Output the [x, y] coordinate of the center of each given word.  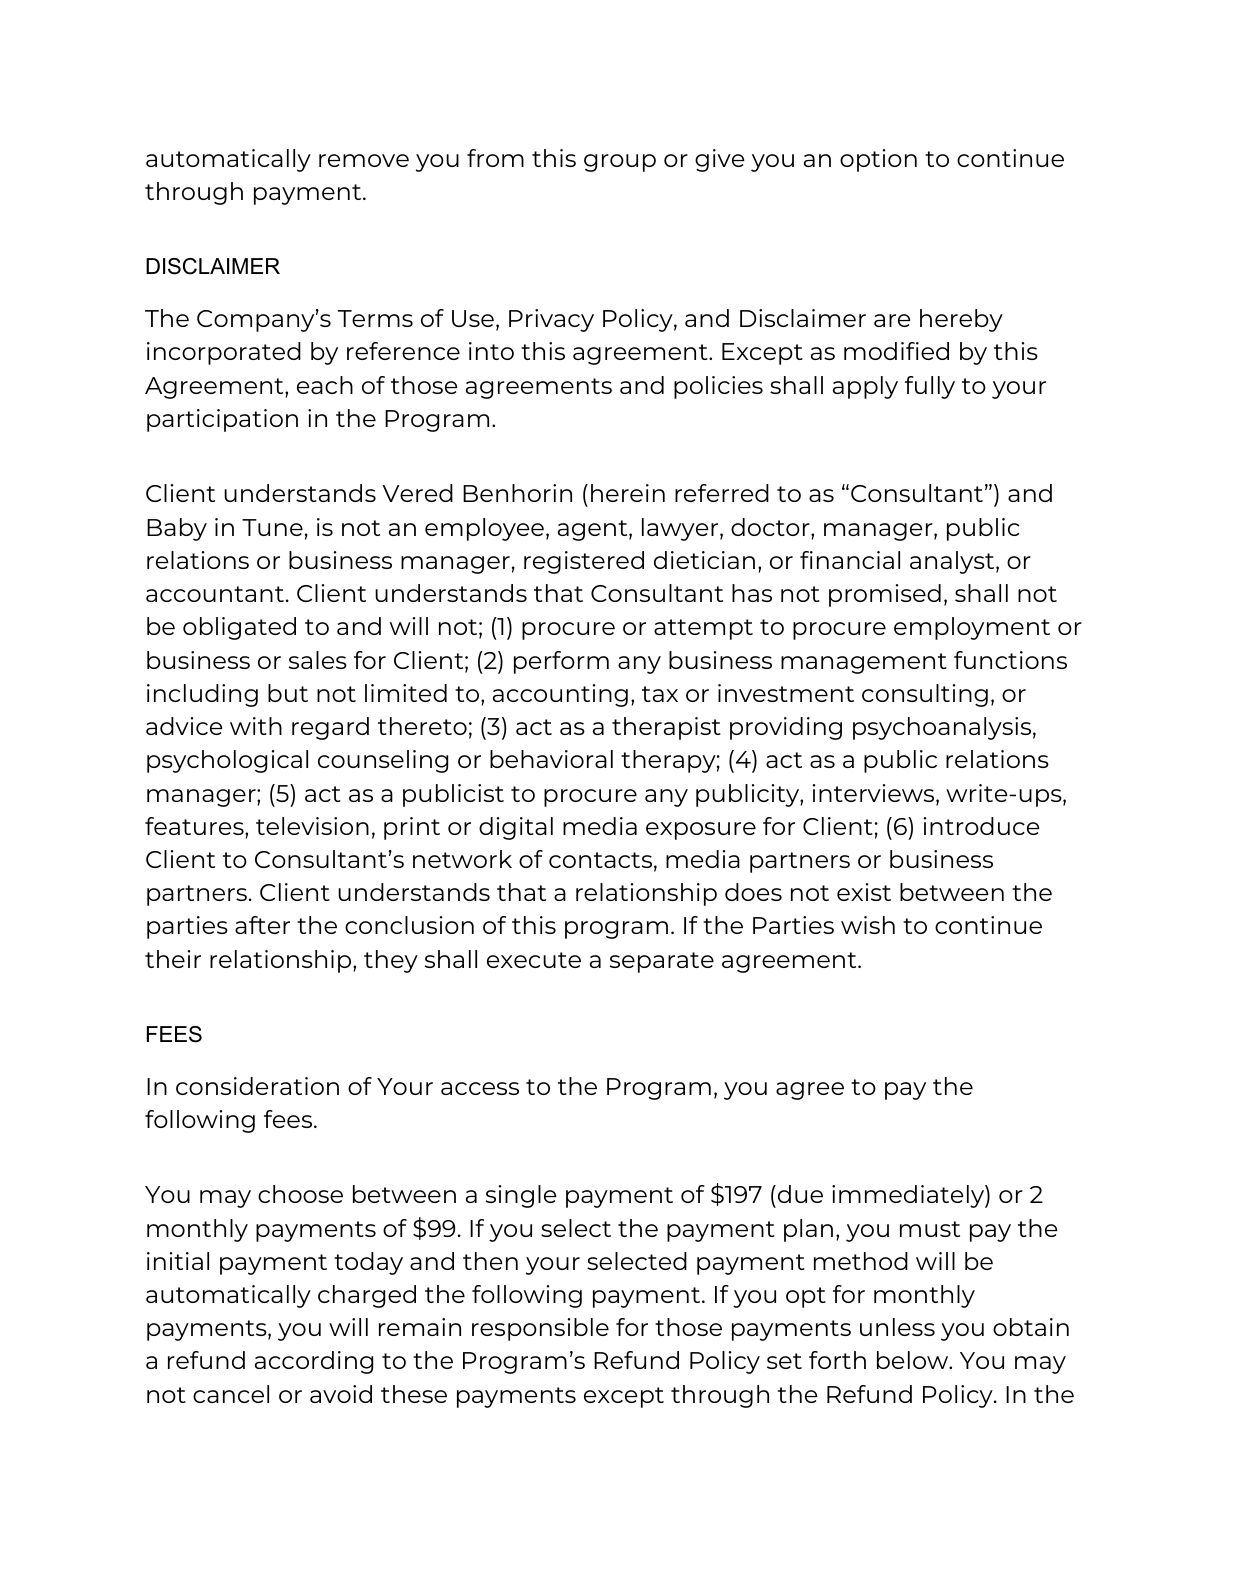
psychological [227, 761]
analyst [953, 562]
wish [868, 925]
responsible [540, 1329]
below [914, 1360]
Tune [272, 527]
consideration [257, 1086]
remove [364, 160]
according [314, 1362]
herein [628, 493]
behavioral [551, 759]
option [878, 160]
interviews [875, 794]
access [480, 1088]
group [620, 163]
